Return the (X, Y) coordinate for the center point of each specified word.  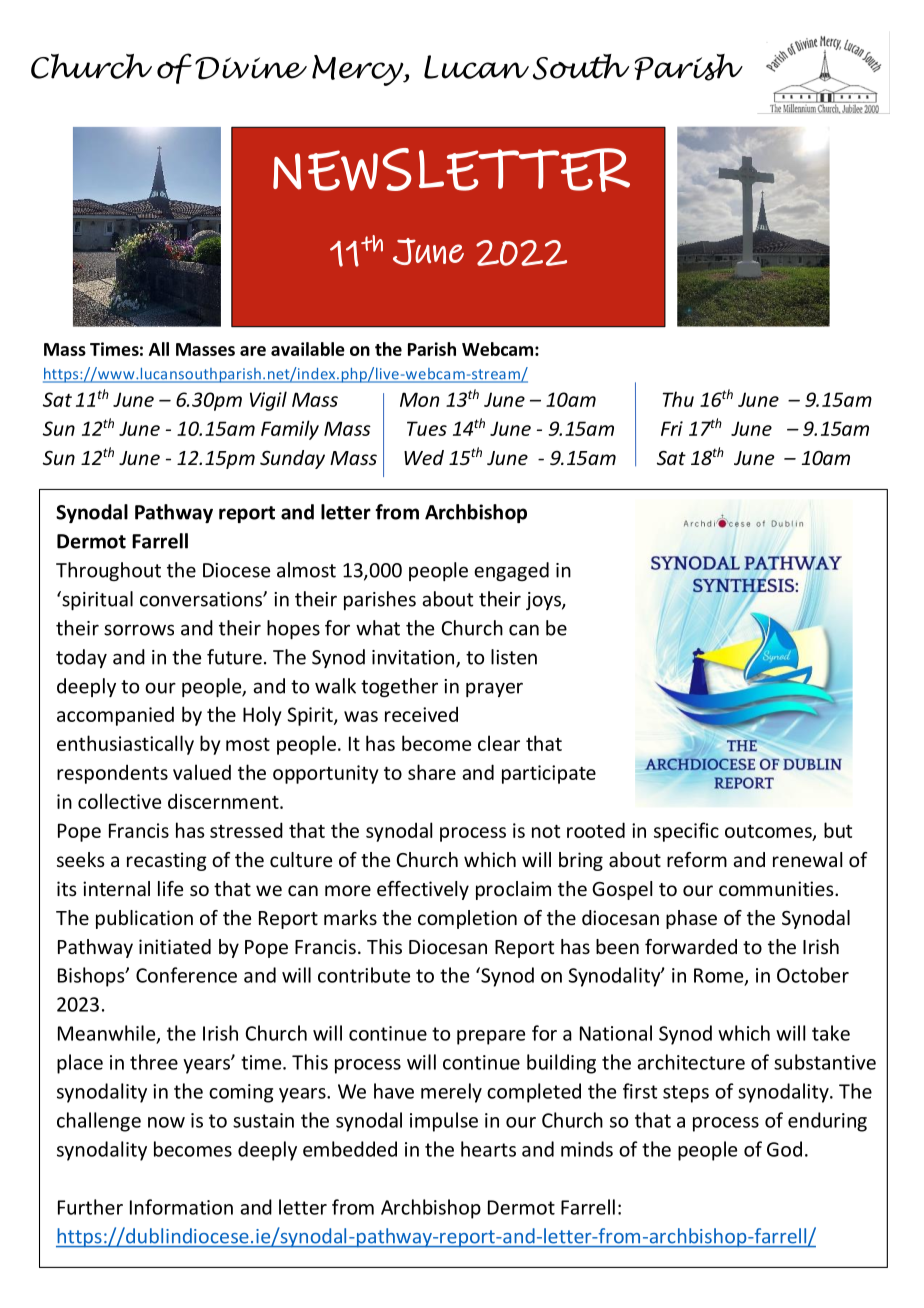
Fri (672, 428)
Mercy (359, 70)
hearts (488, 1149)
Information (181, 1207)
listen (514, 657)
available (308, 349)
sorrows (139, 630)
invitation (414, 658)
